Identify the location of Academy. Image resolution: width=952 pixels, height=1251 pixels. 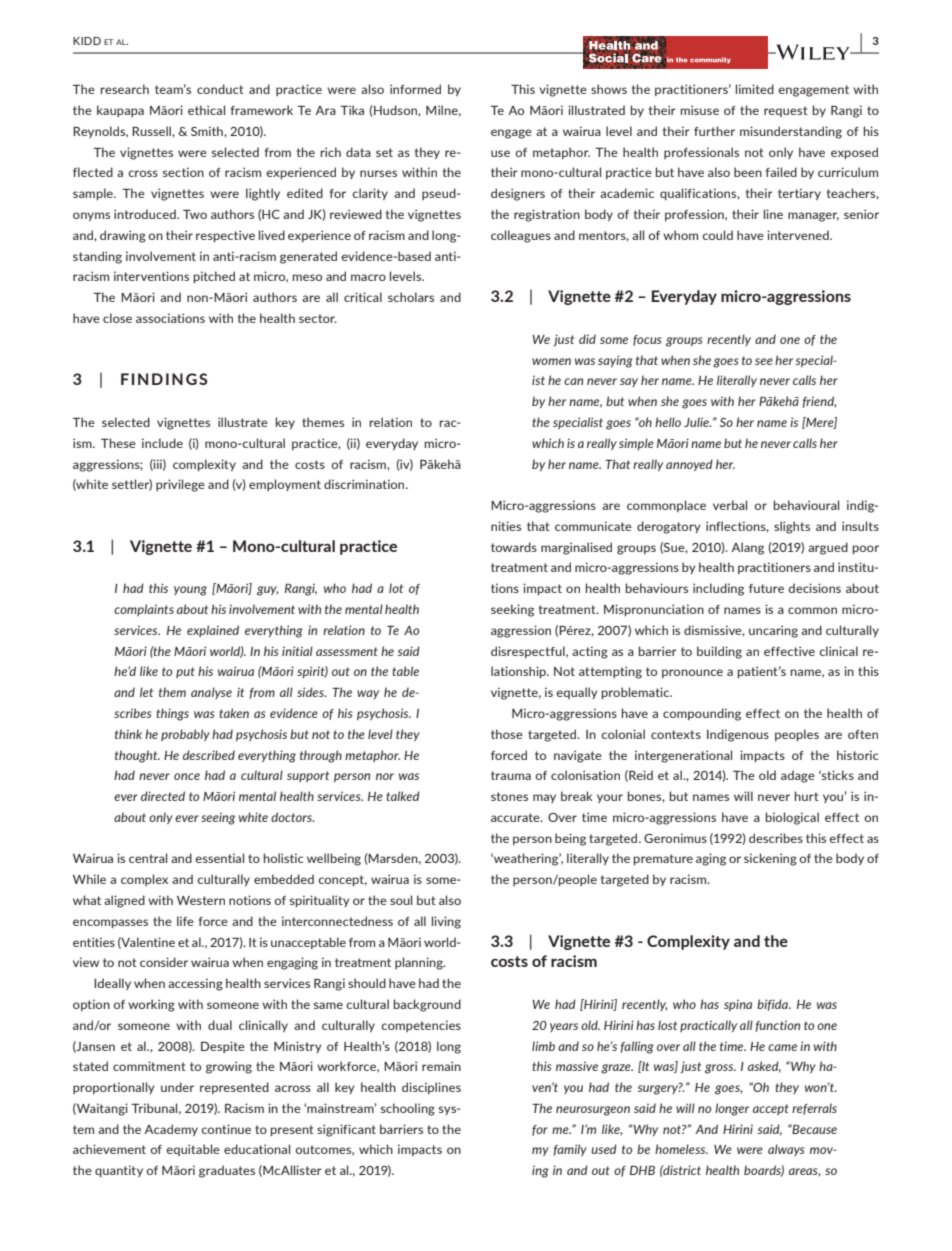
(171, 1130).
